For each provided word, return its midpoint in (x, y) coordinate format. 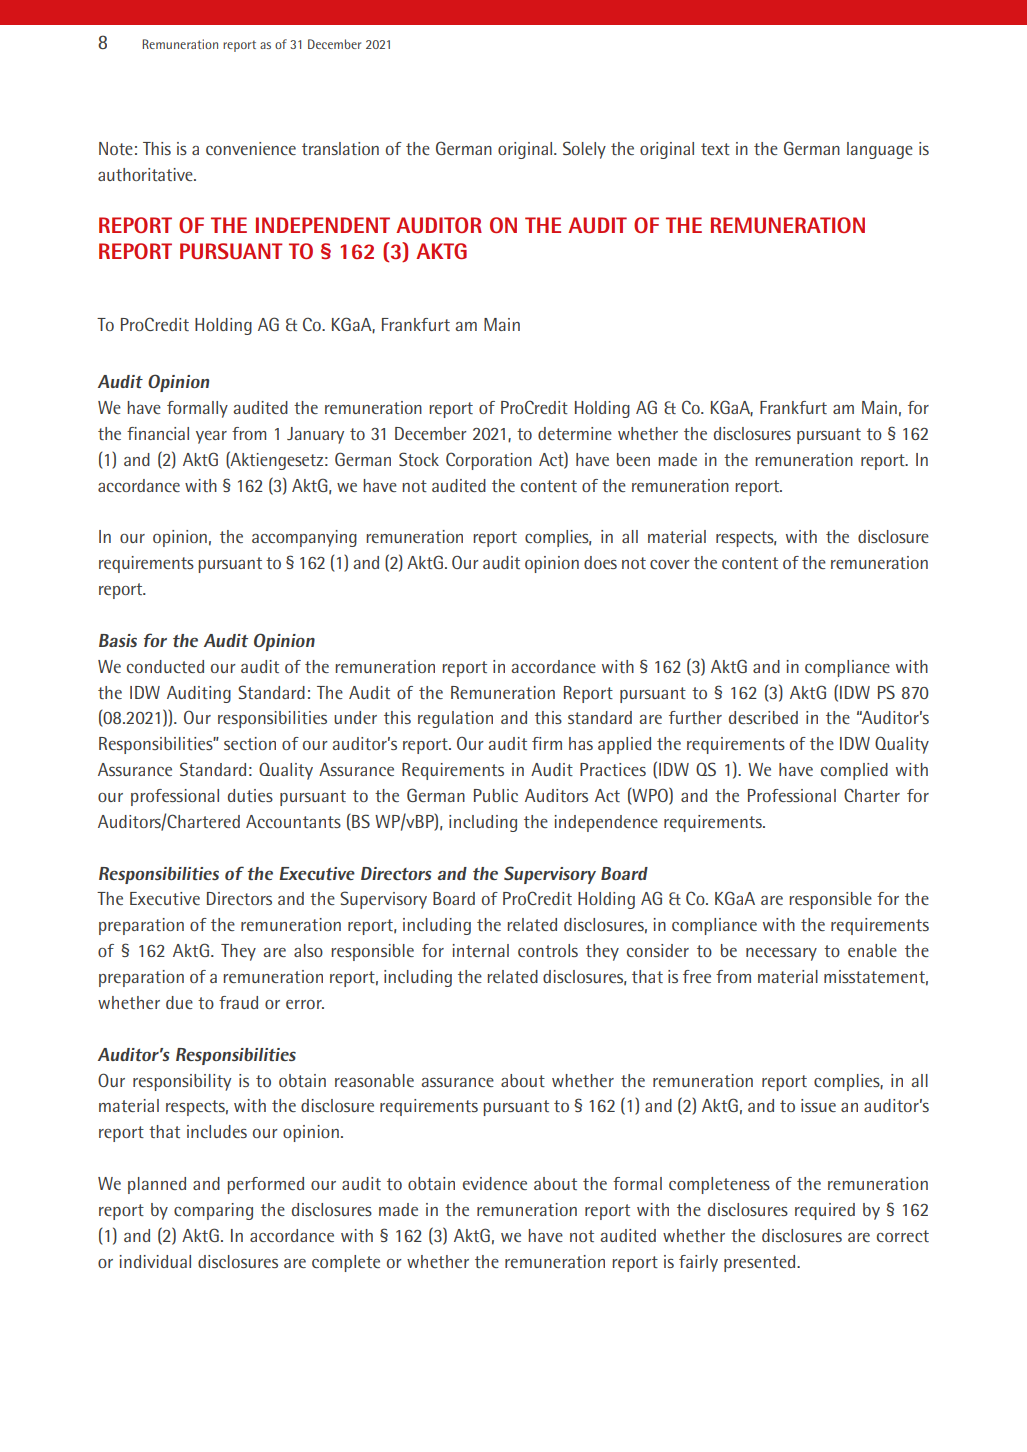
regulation (455, 719)
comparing (213, 1211)
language (880, 150)
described (763, 717)
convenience (251, 148)
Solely (584, 150)
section (250, 743)
